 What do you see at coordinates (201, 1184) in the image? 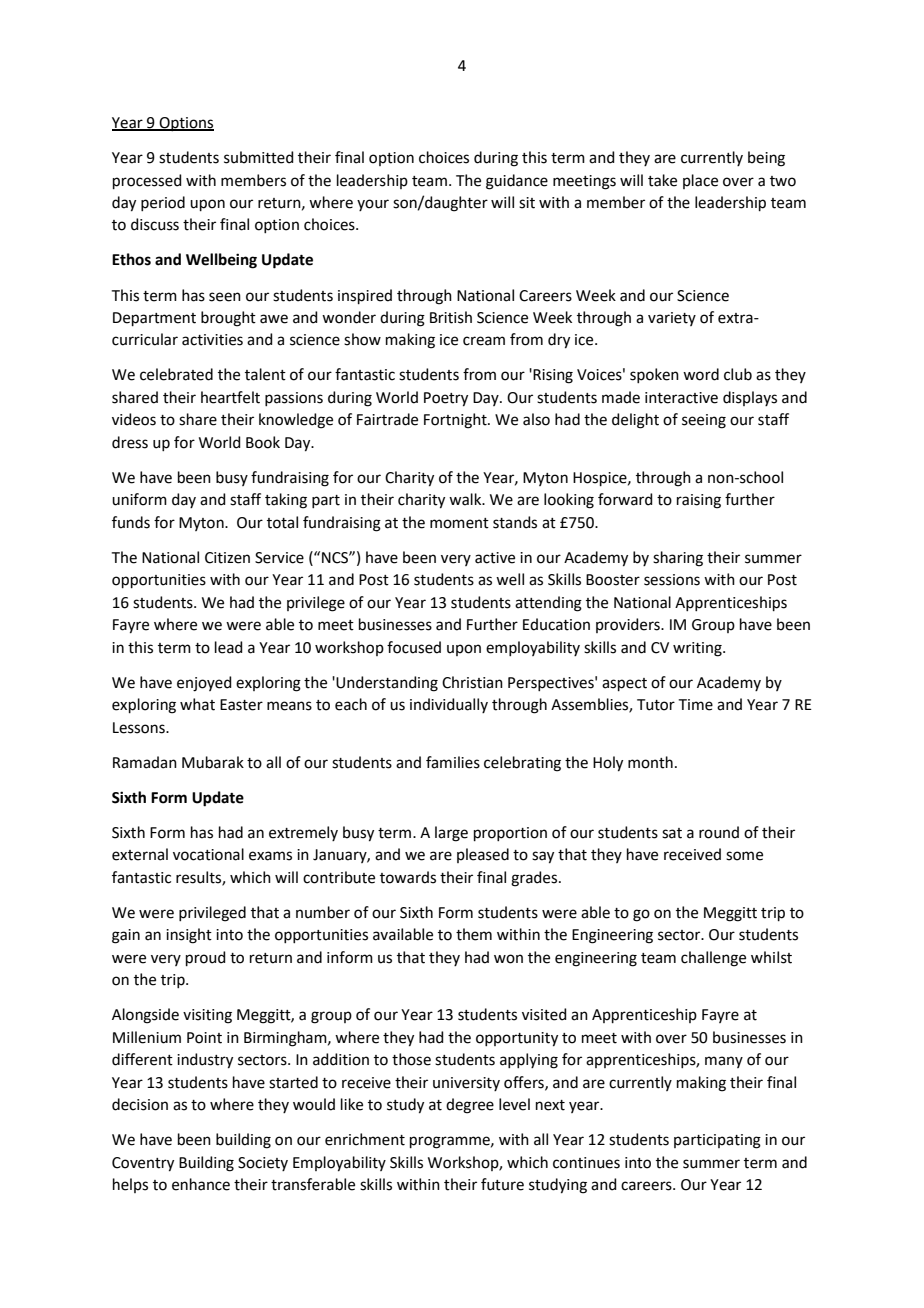
I see `enhance` at bounding box center [201, 1184].
